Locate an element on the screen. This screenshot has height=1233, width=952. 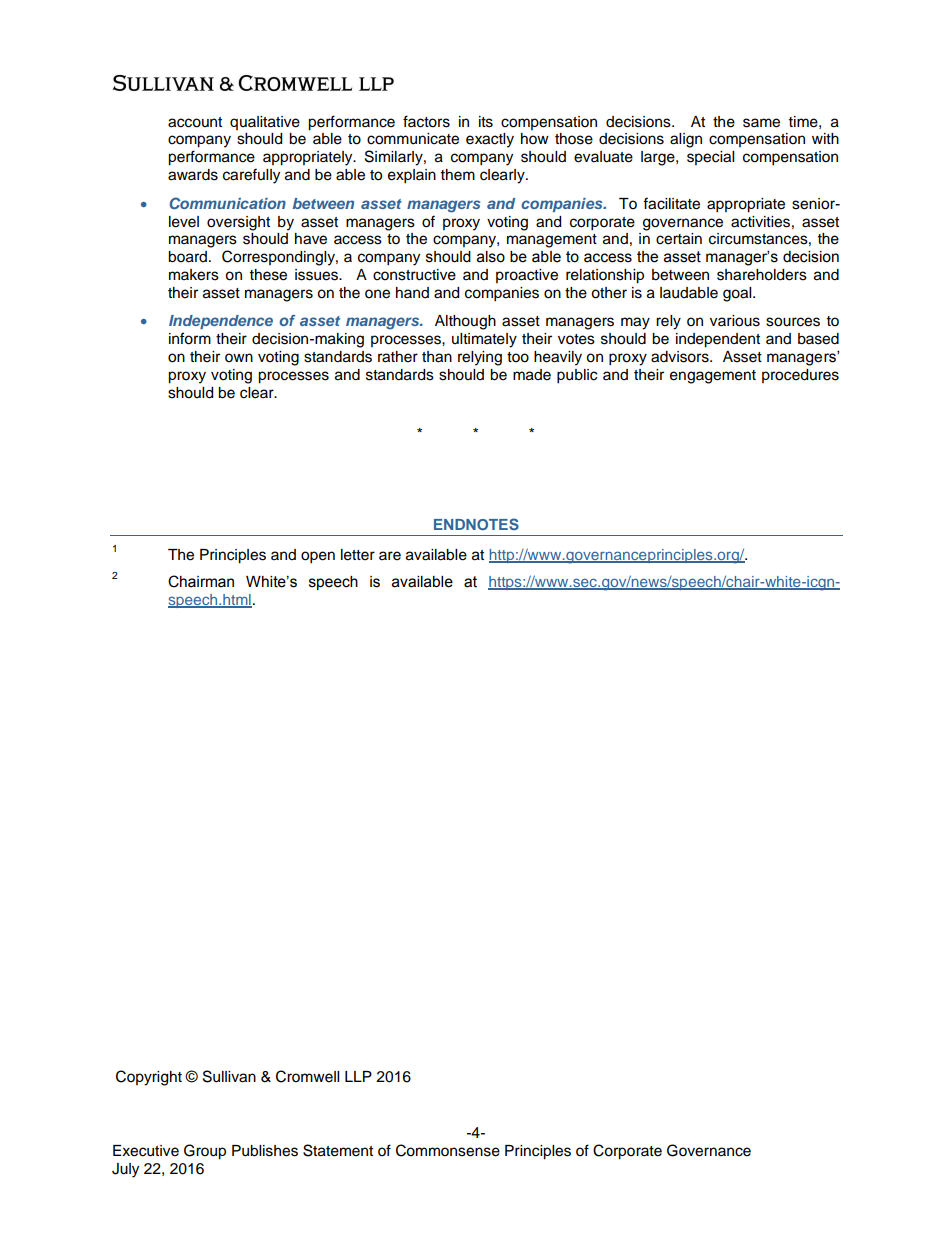
open is located at coordinates (318, 557).
